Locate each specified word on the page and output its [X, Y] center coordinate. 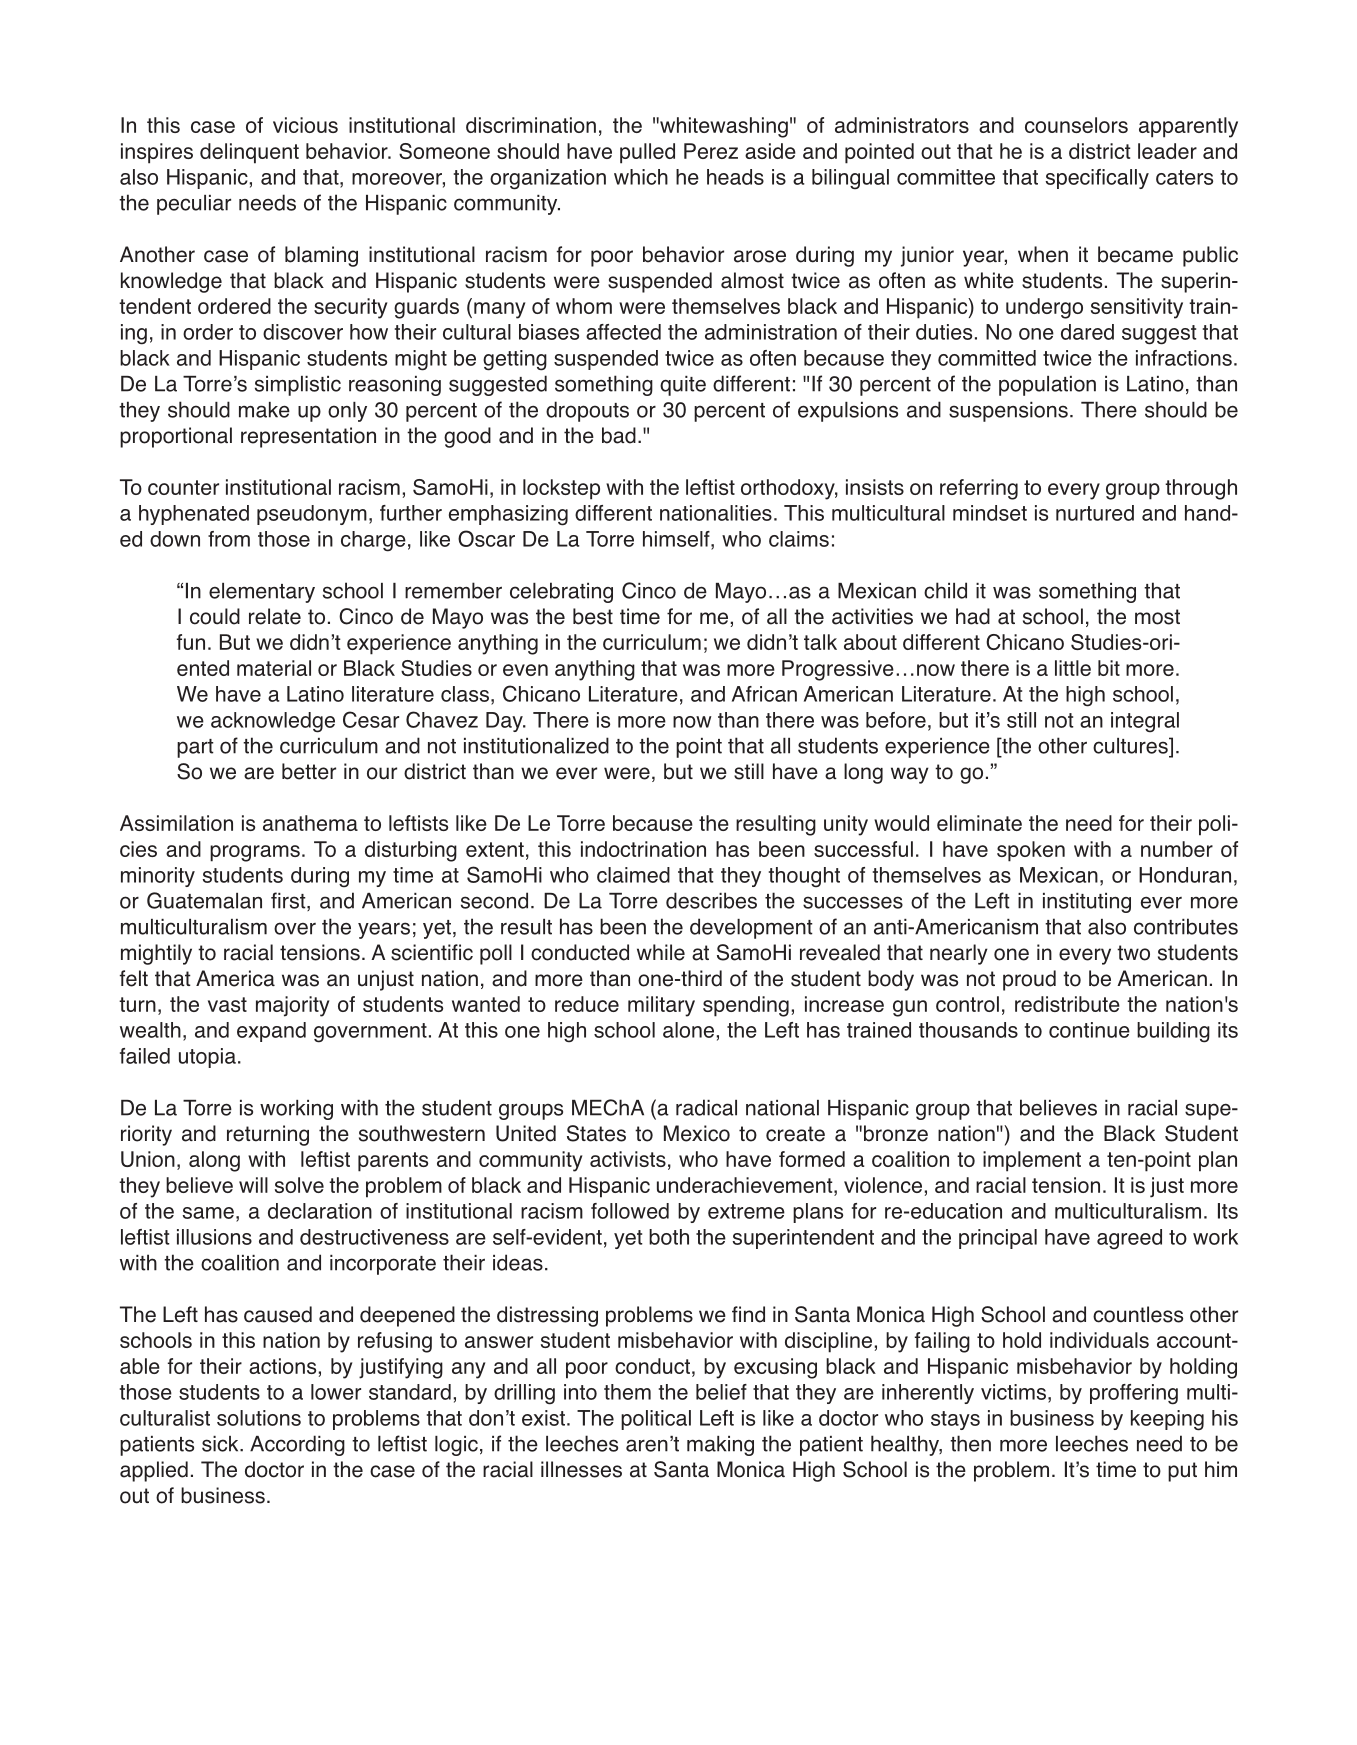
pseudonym [312, 515]
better [309, 771]
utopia [207, 1058]
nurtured [1095, 513]
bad [619, 435]
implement [1032, 1161]
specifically [1097, 179]
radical [706, 1107]
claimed [633, 875]
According [297, 1445]
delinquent [249, 153]
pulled [647, 153]
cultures [1131, 745]
